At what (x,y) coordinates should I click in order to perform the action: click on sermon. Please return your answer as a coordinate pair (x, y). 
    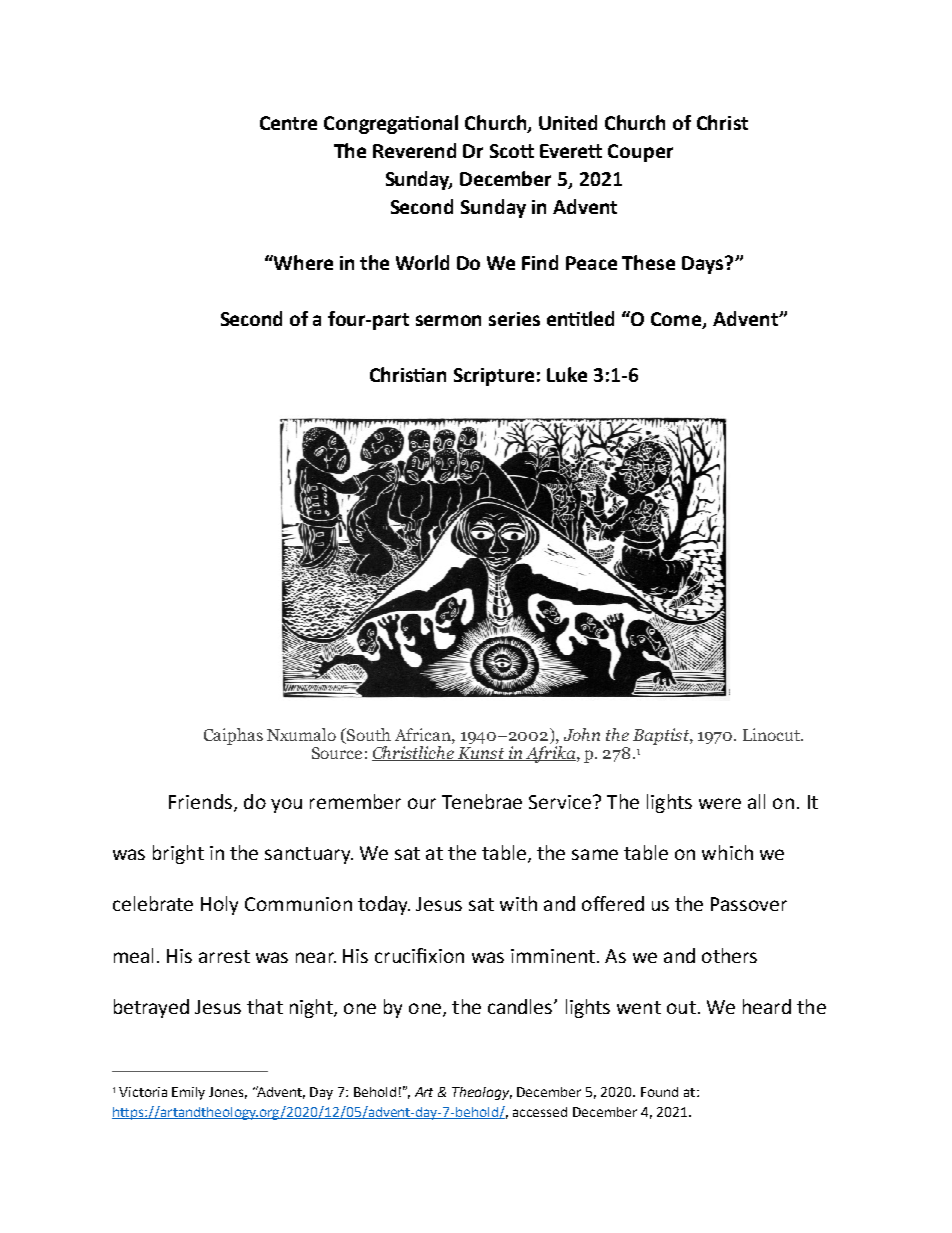
    Looking at the image, I should click on (448, 320).
